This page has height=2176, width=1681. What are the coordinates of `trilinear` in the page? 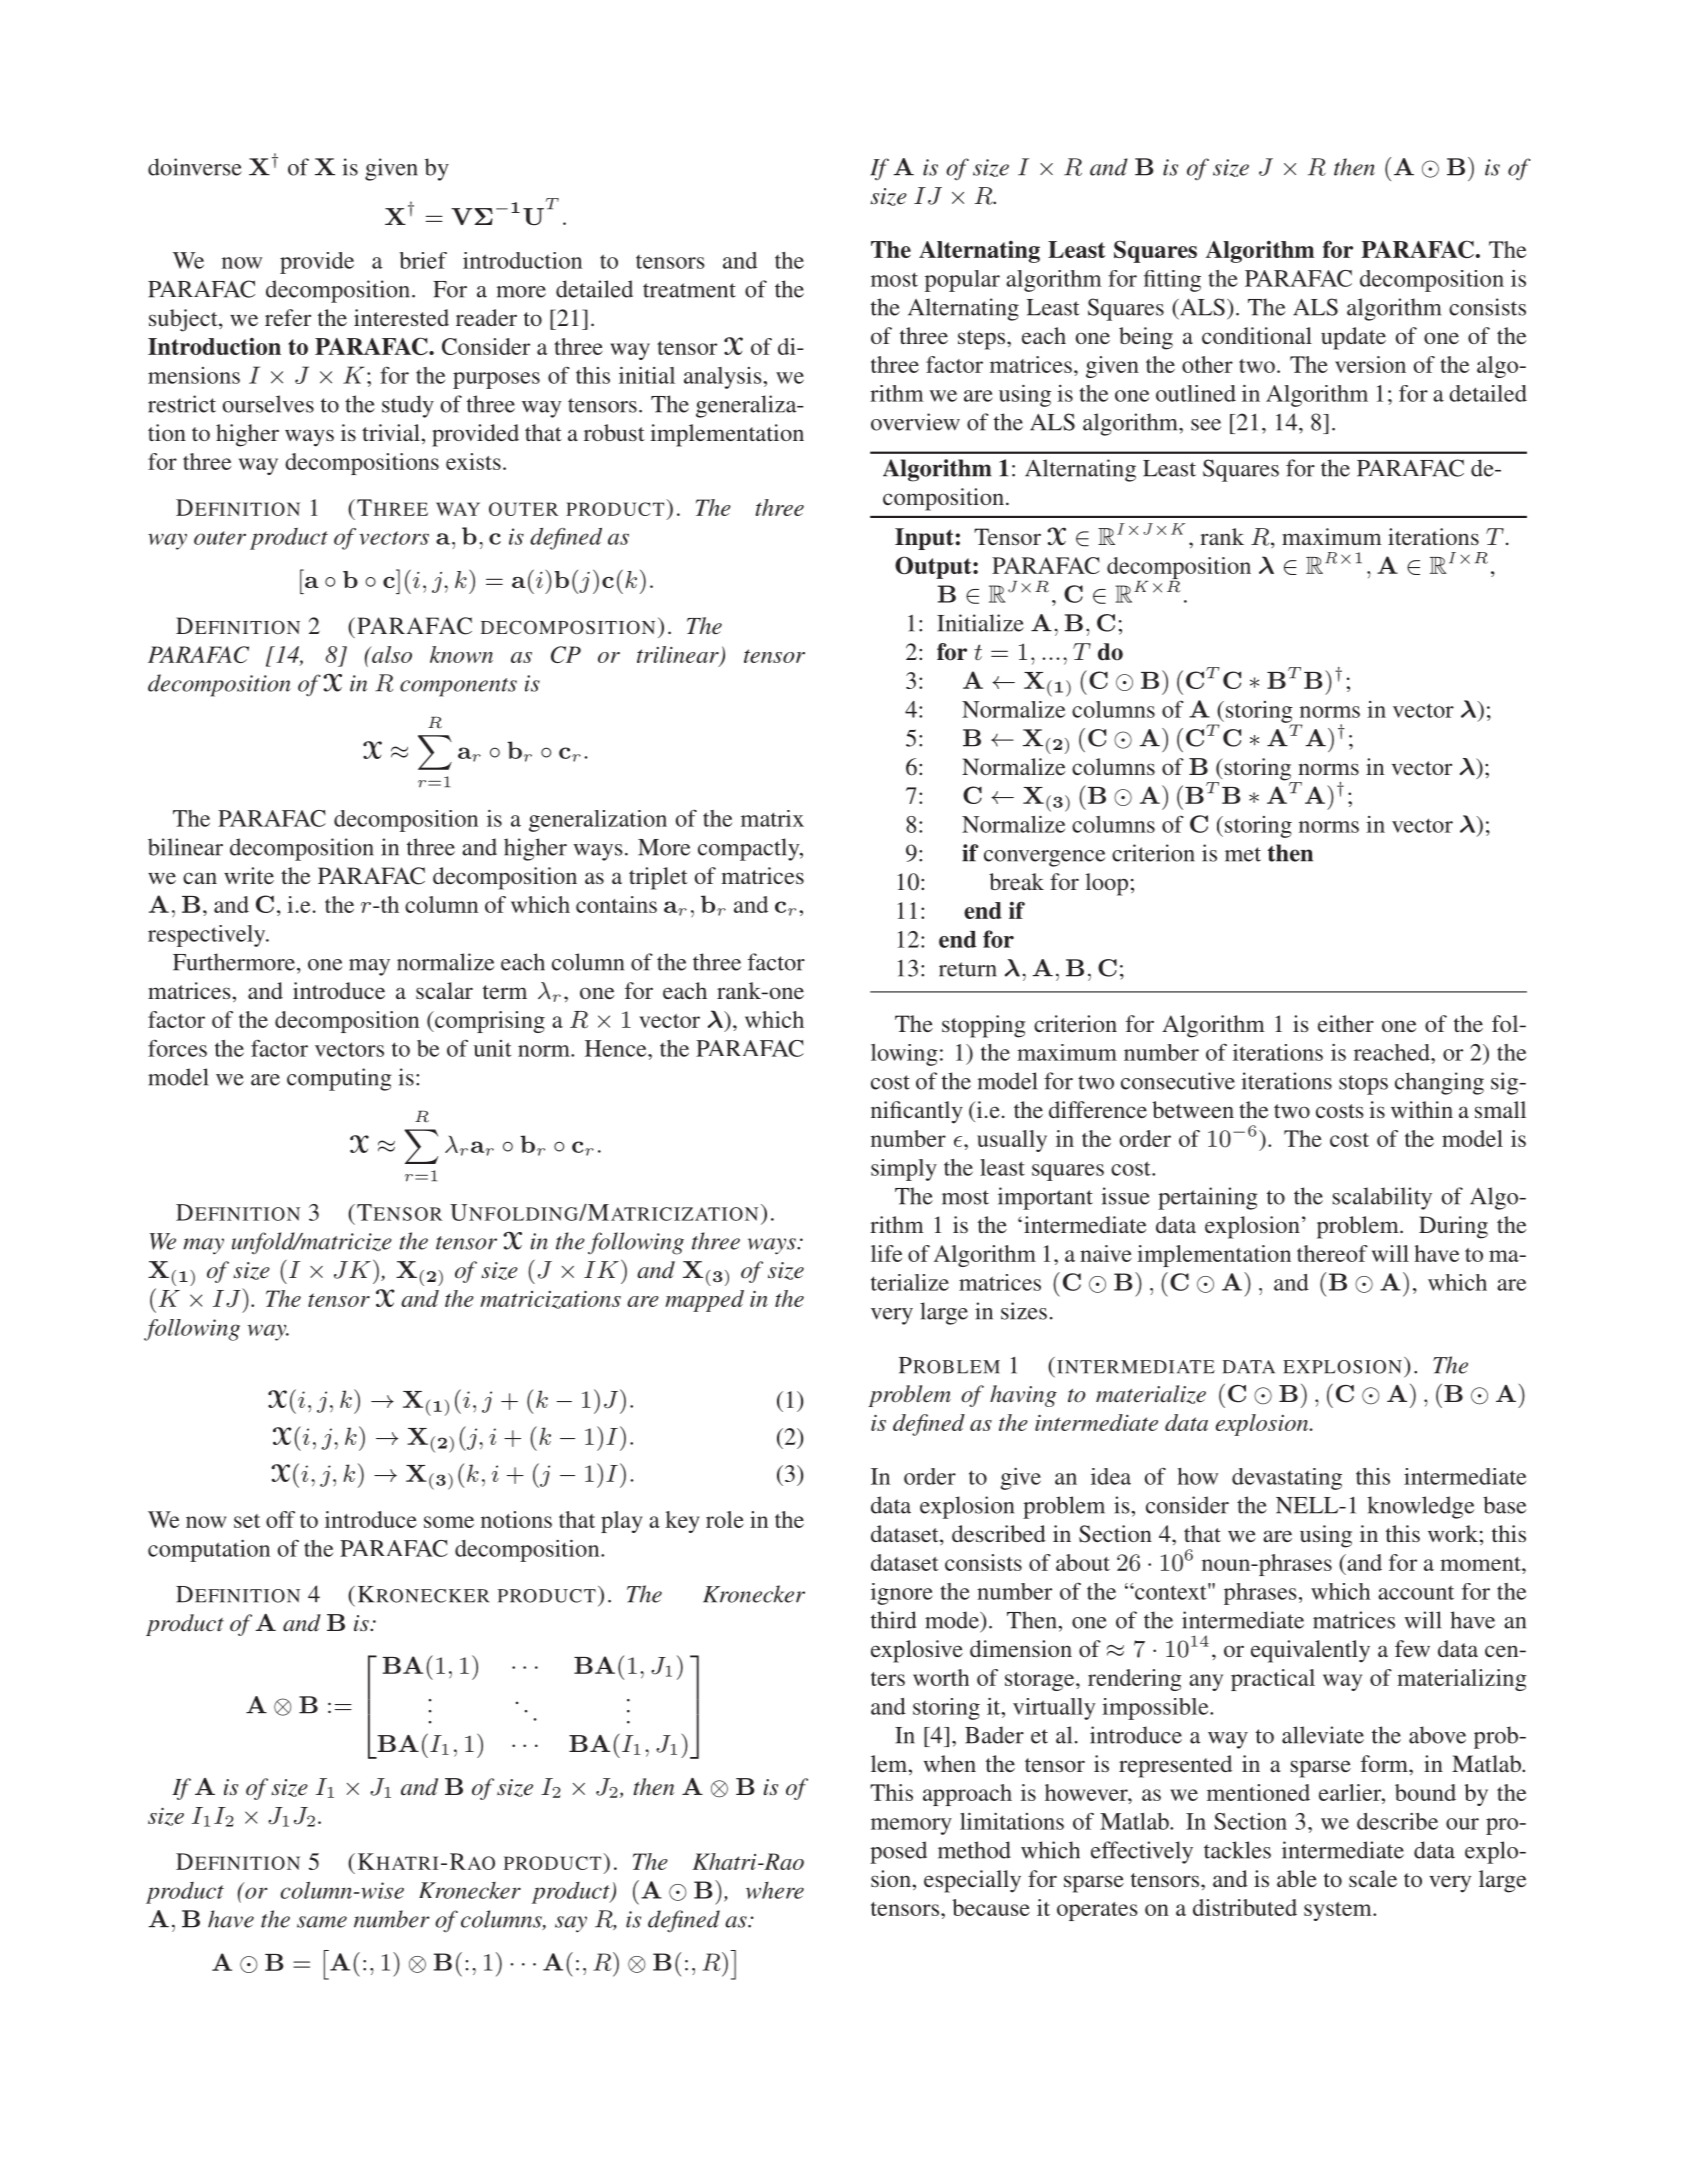 It's located at (679, 655).
